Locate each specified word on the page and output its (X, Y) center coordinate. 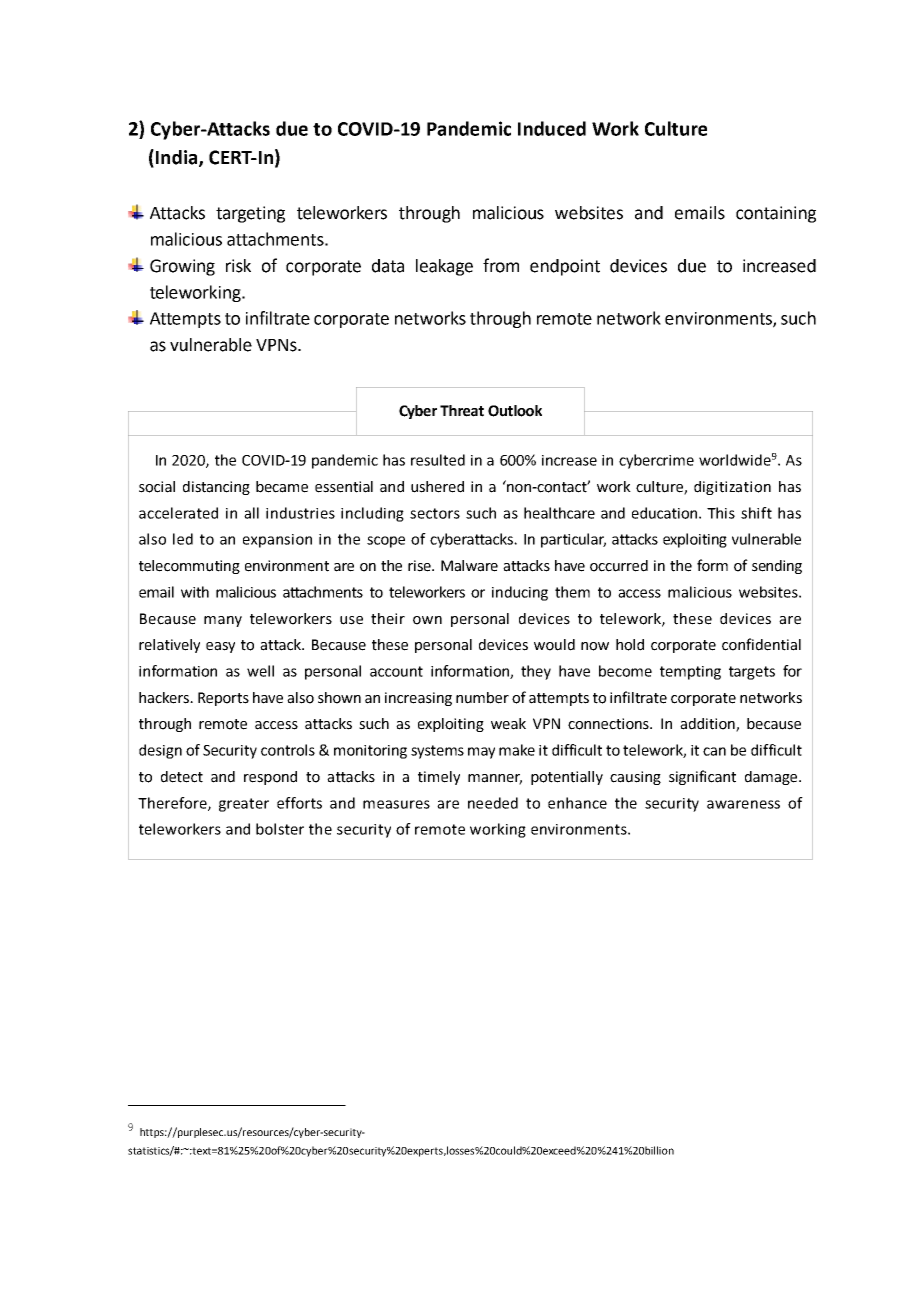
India (178, 158)
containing (776, 214)
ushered (437, 487)
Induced (552, 128)
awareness (743, 804)
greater (244, 805)
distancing (216, 488)
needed (493, 803)
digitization (732, 488)
